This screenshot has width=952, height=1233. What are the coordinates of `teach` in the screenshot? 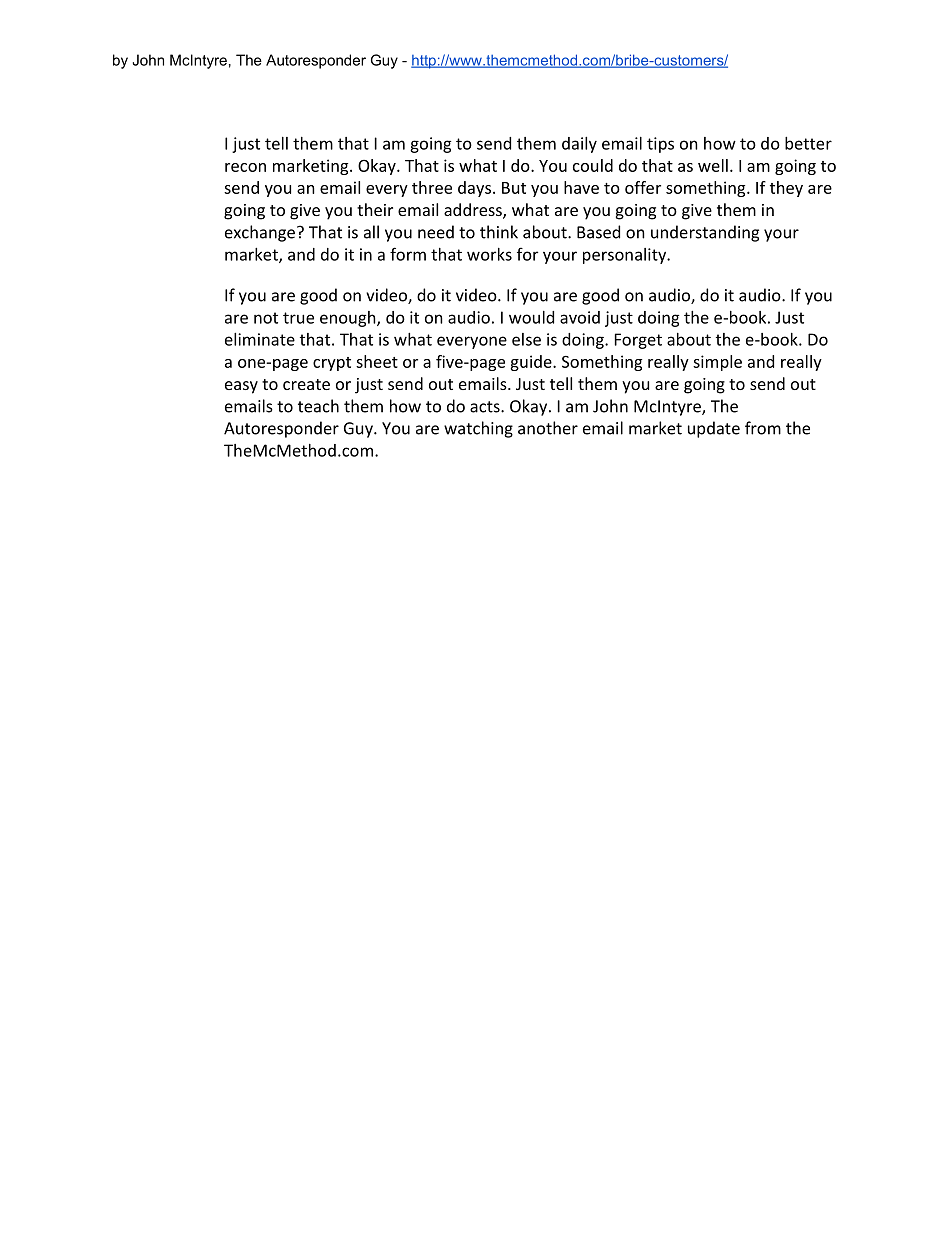 It's located at (318, 406).
